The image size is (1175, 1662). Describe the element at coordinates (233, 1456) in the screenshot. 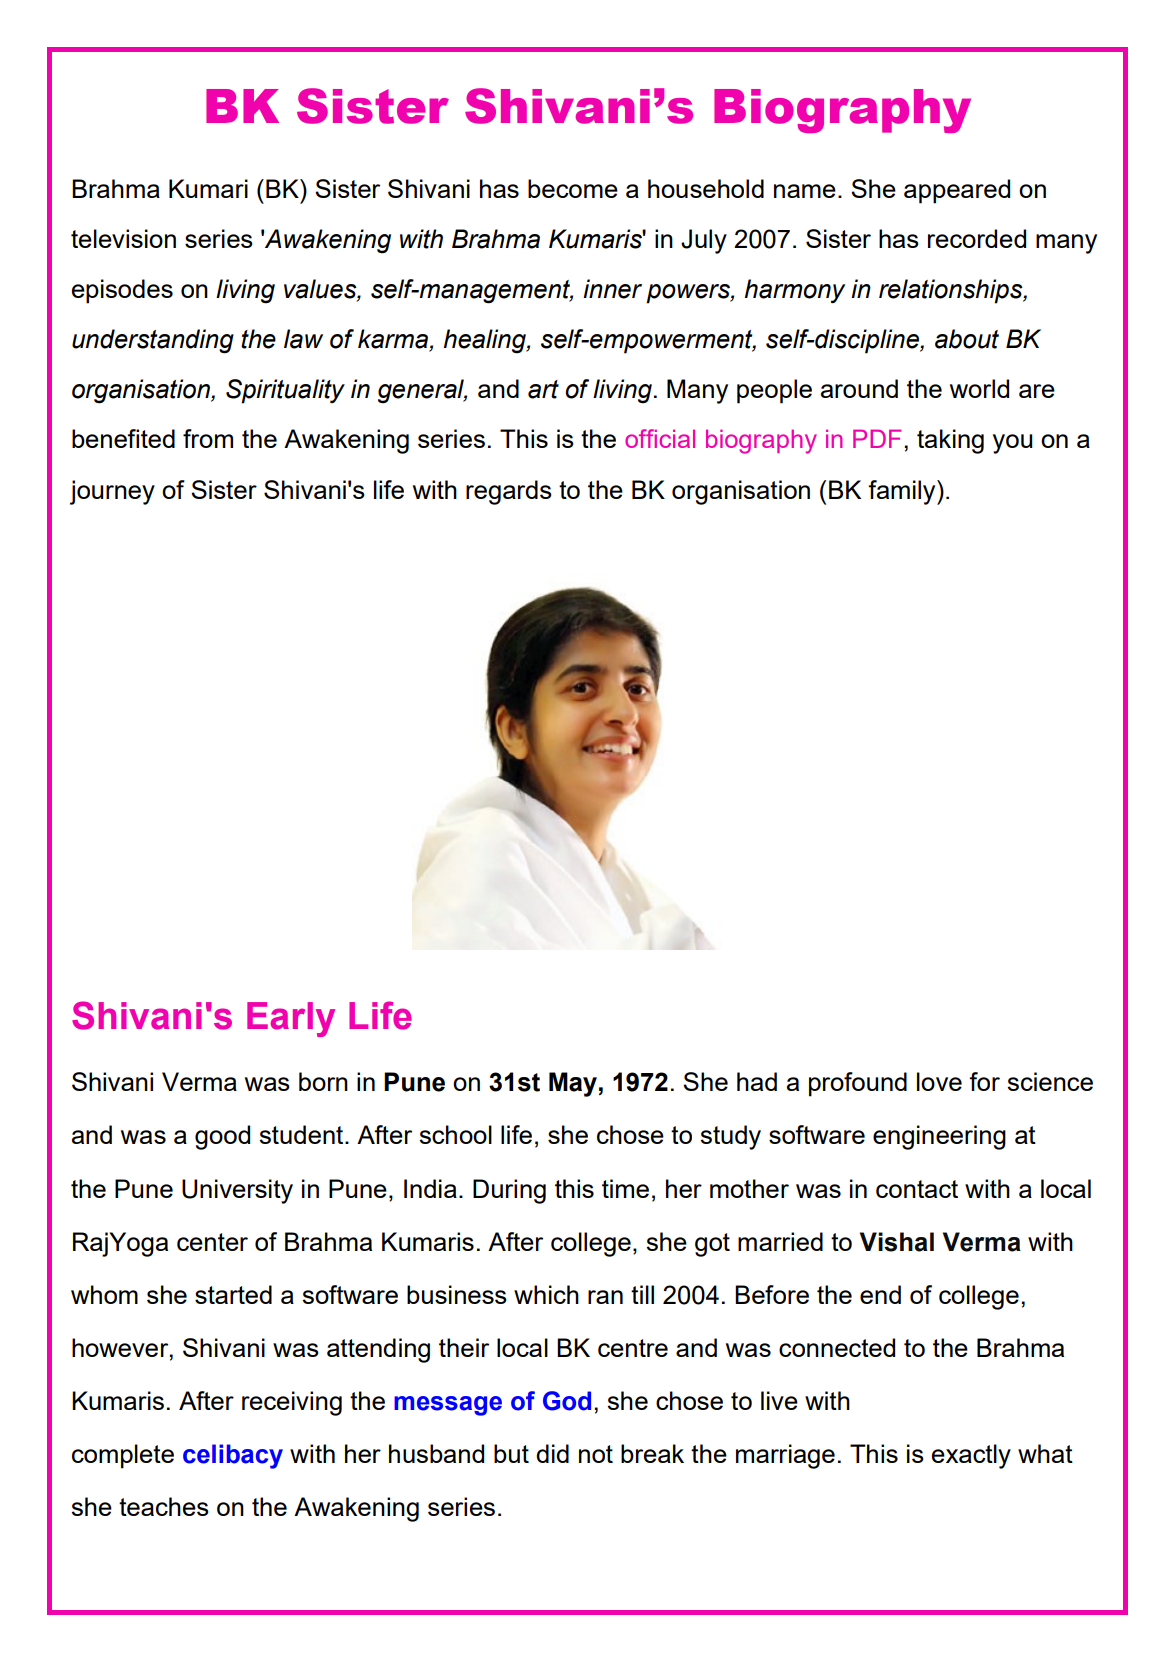

I see `celibacy` at that location.
